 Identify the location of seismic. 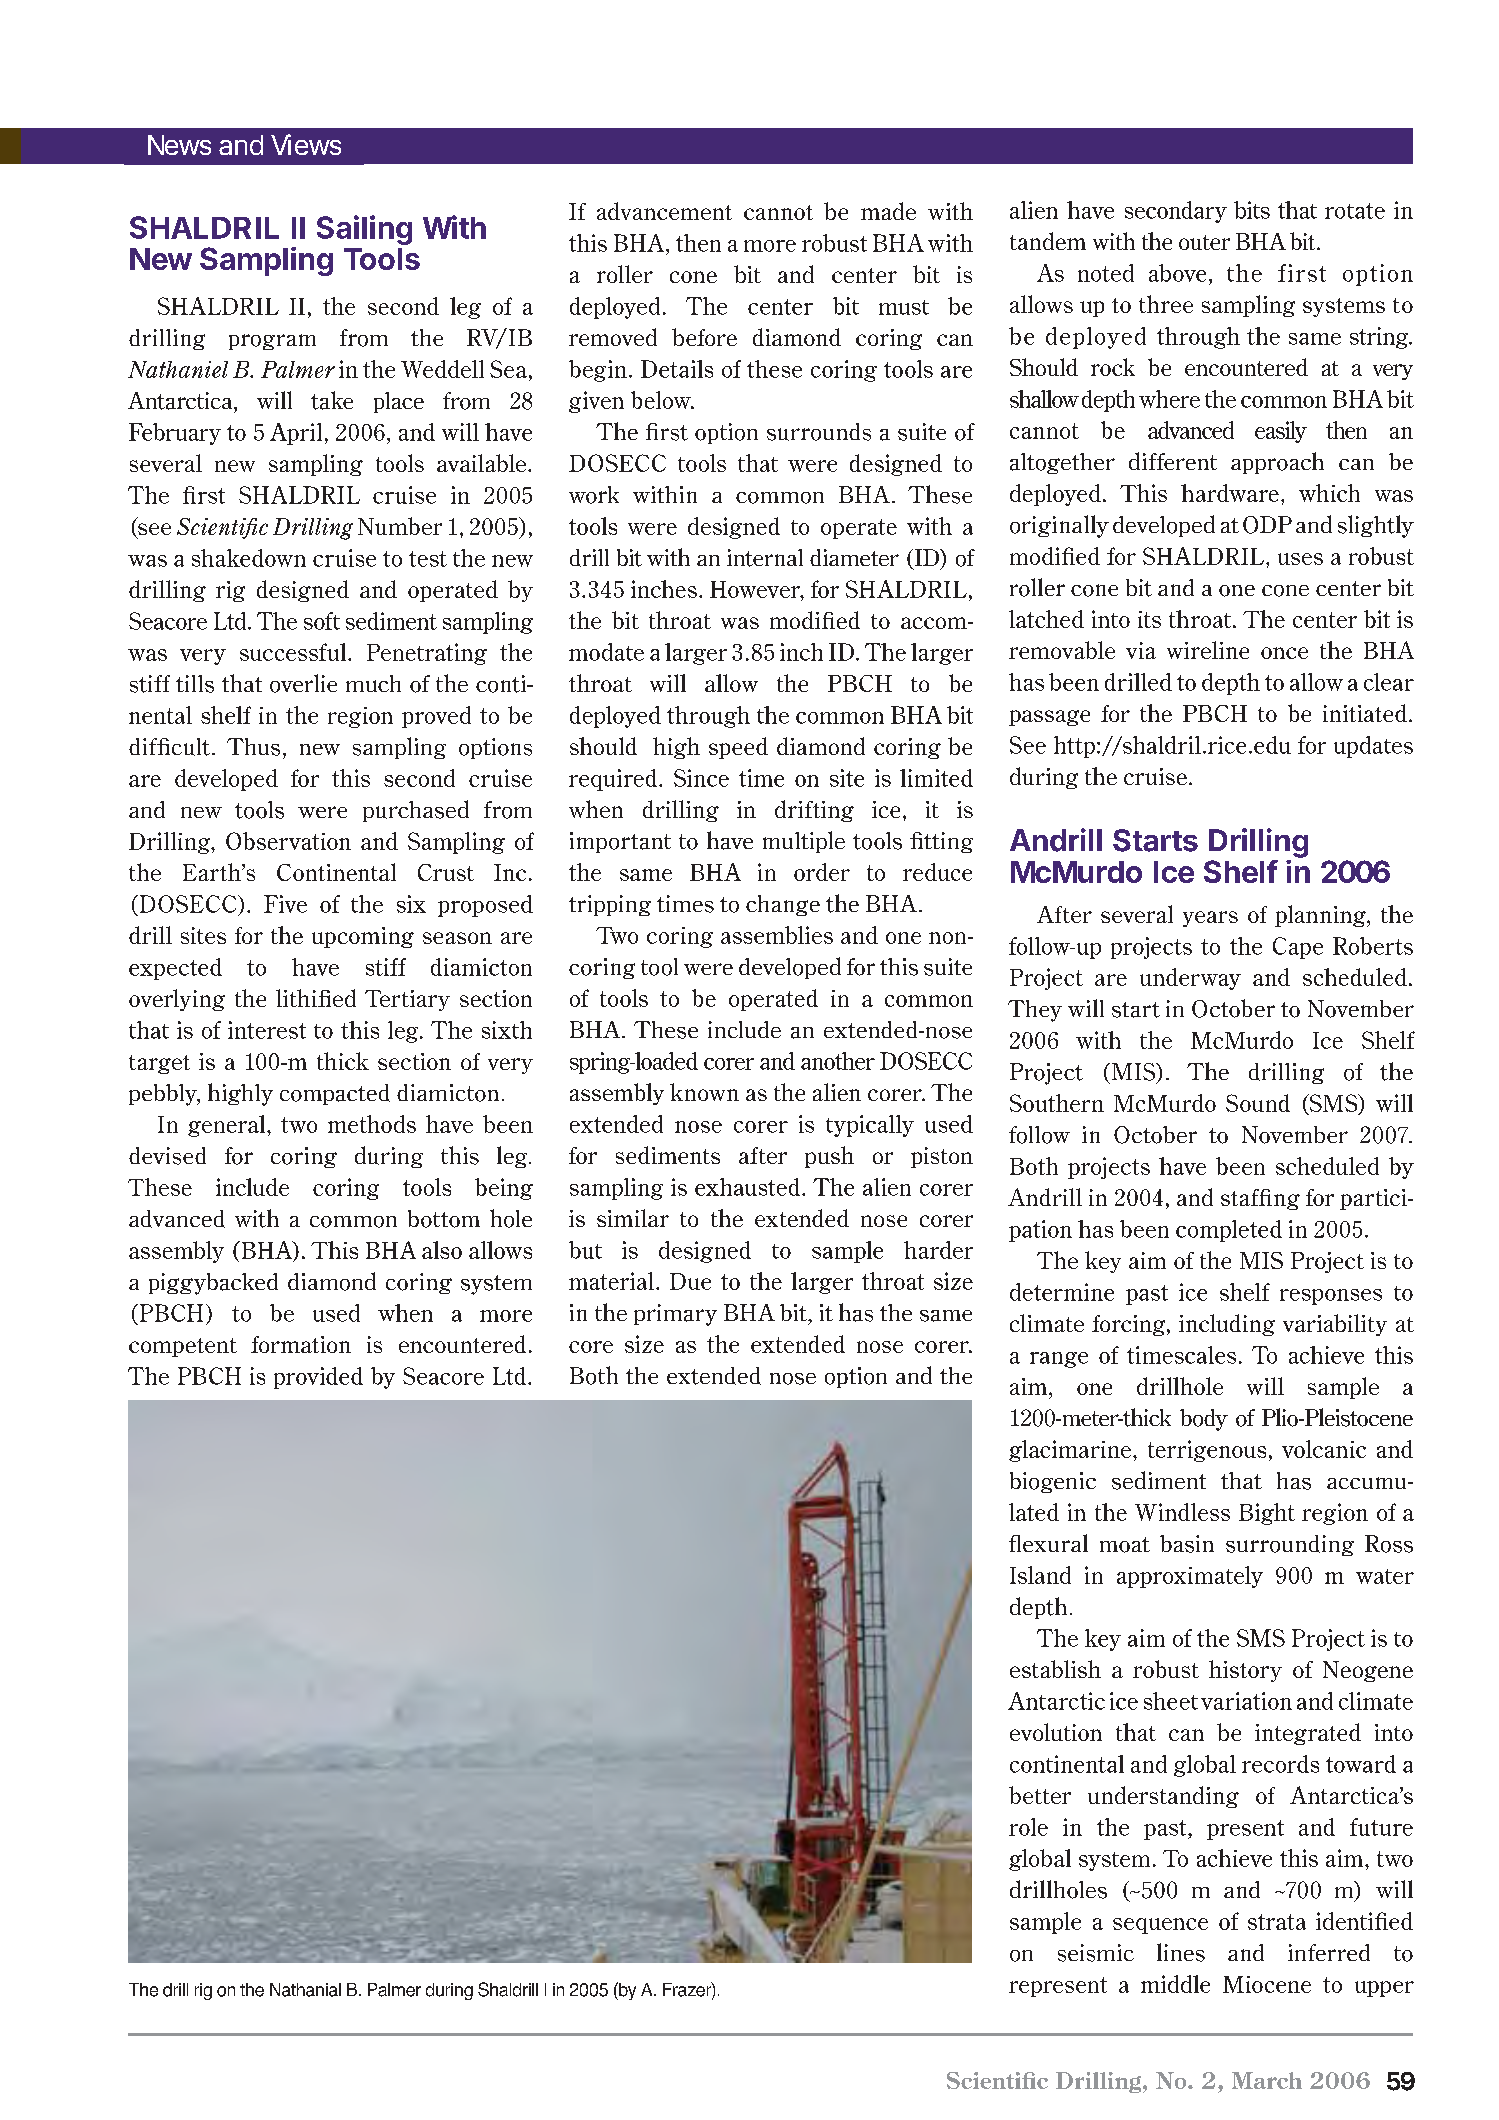
(1096, 1953).
